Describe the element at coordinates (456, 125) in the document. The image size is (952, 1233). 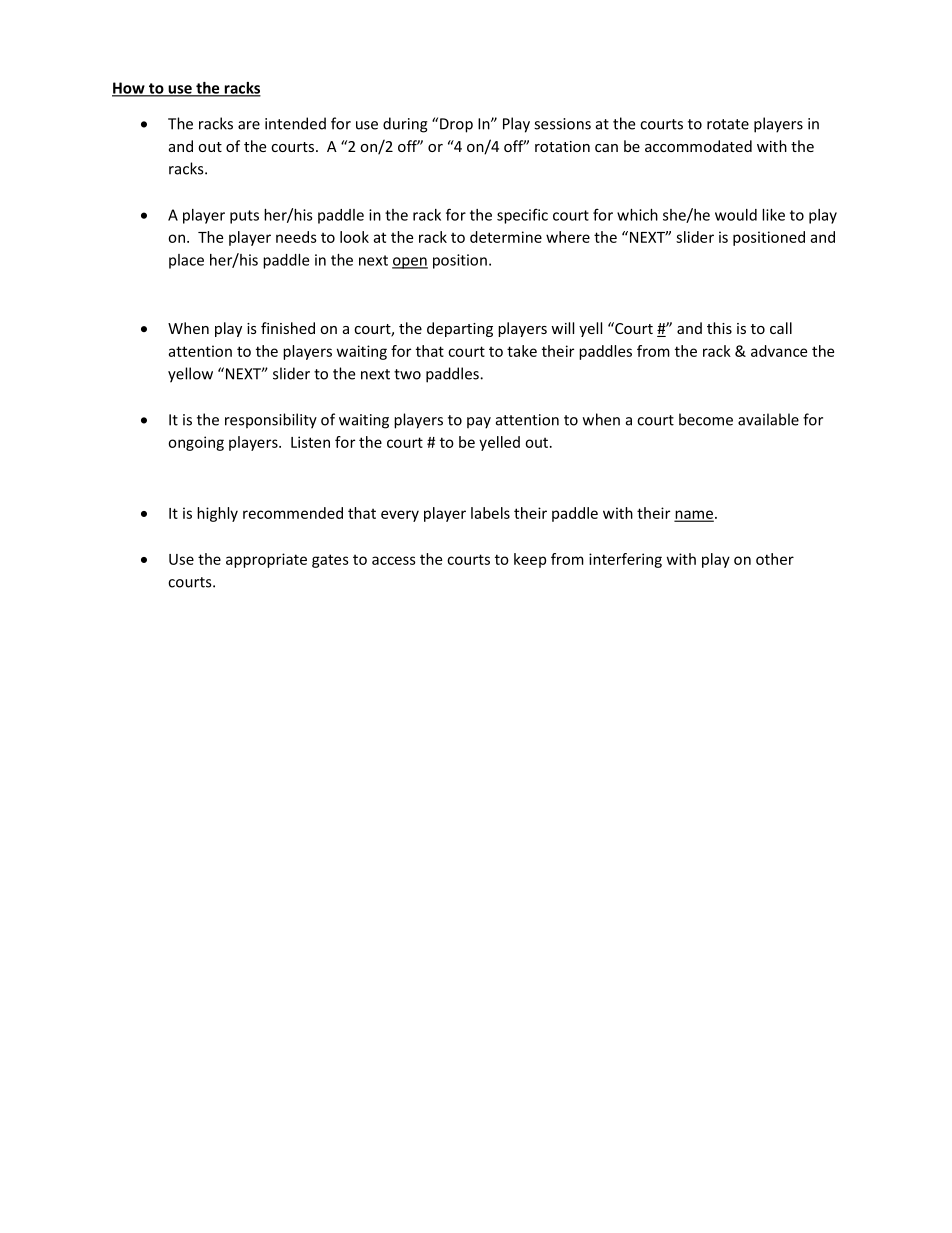
I see `Drop` at that location.
